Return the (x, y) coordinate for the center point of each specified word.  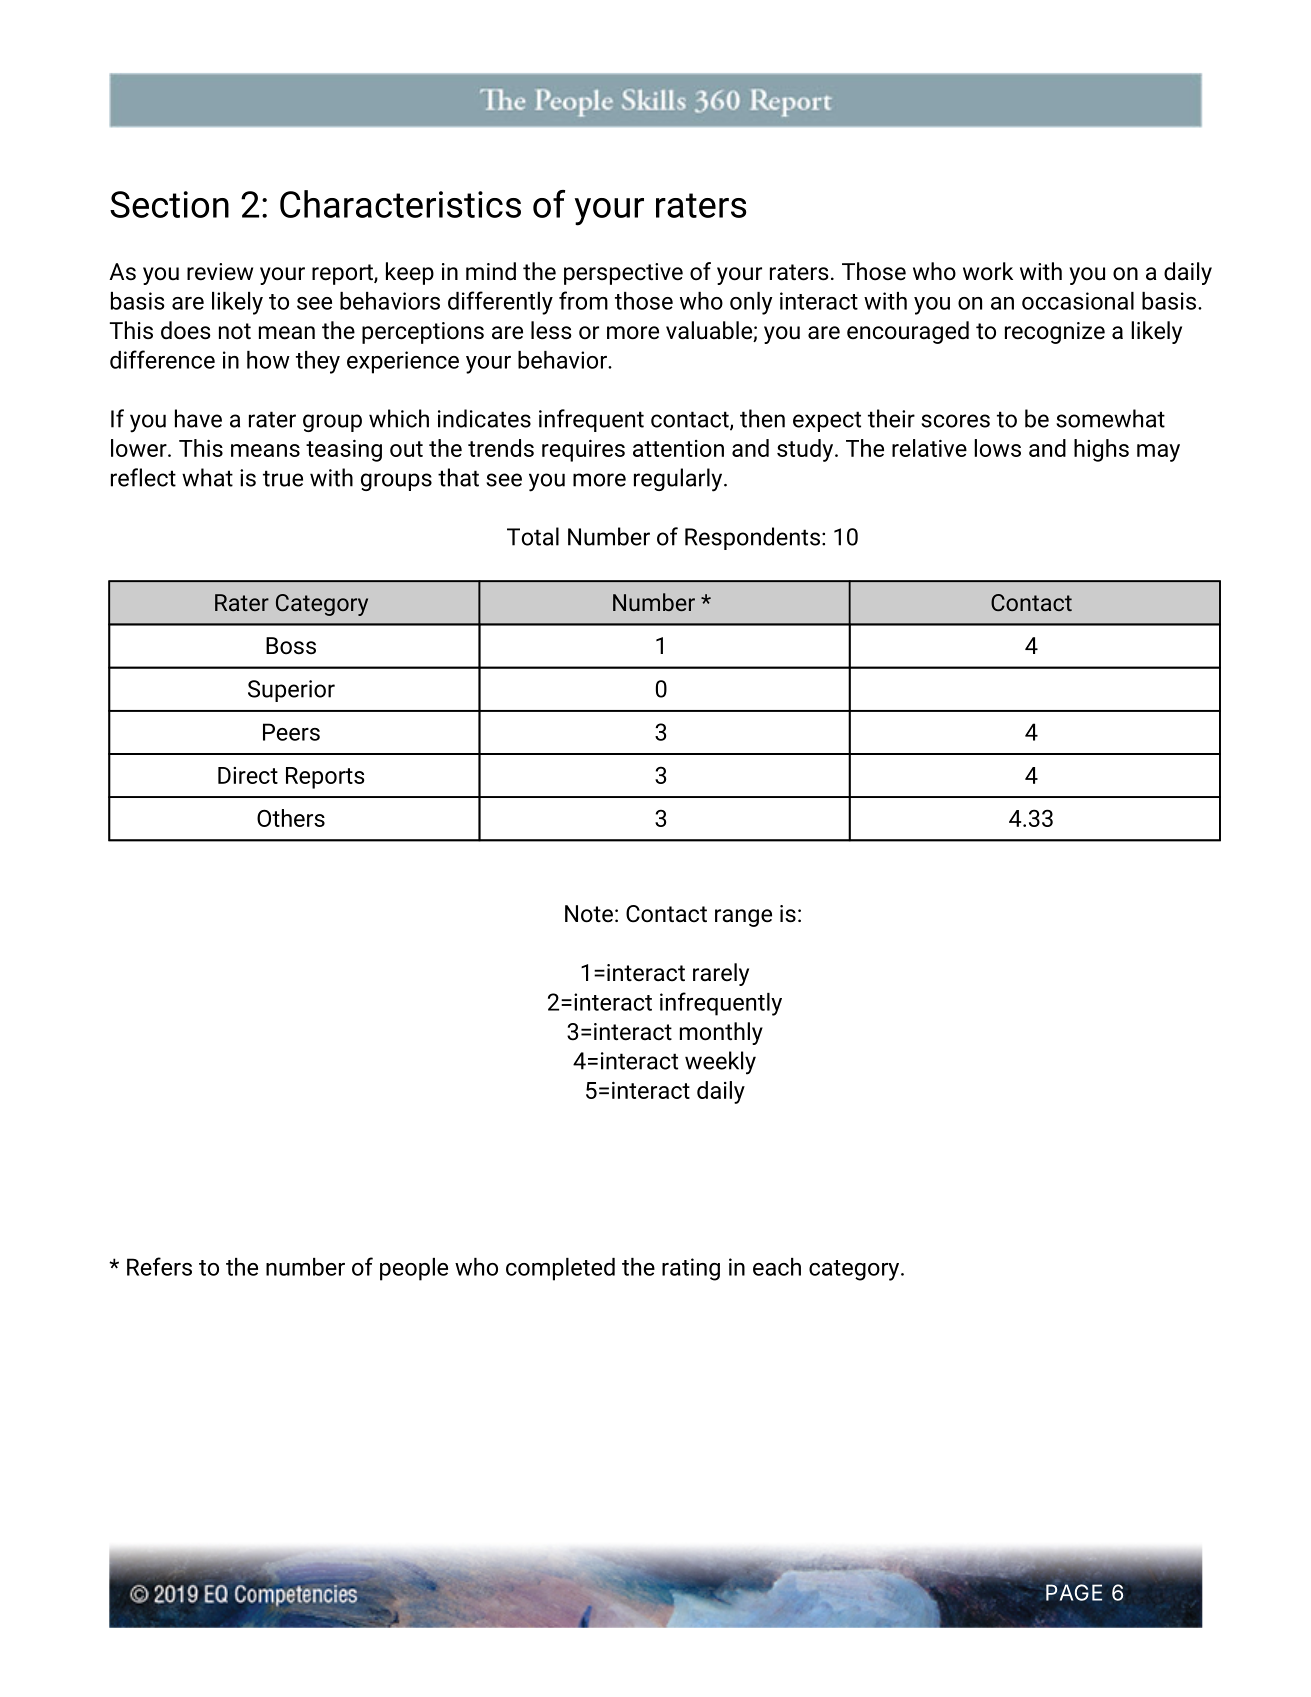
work (988, 271)
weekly (720, 1063)
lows (997, 448)
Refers (159, 1266)
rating (691, 1269)
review (220, 272)
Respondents (752, 538)
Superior (291, 691)
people (414, 1269)
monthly (721, 1033)
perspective (623, 274)
